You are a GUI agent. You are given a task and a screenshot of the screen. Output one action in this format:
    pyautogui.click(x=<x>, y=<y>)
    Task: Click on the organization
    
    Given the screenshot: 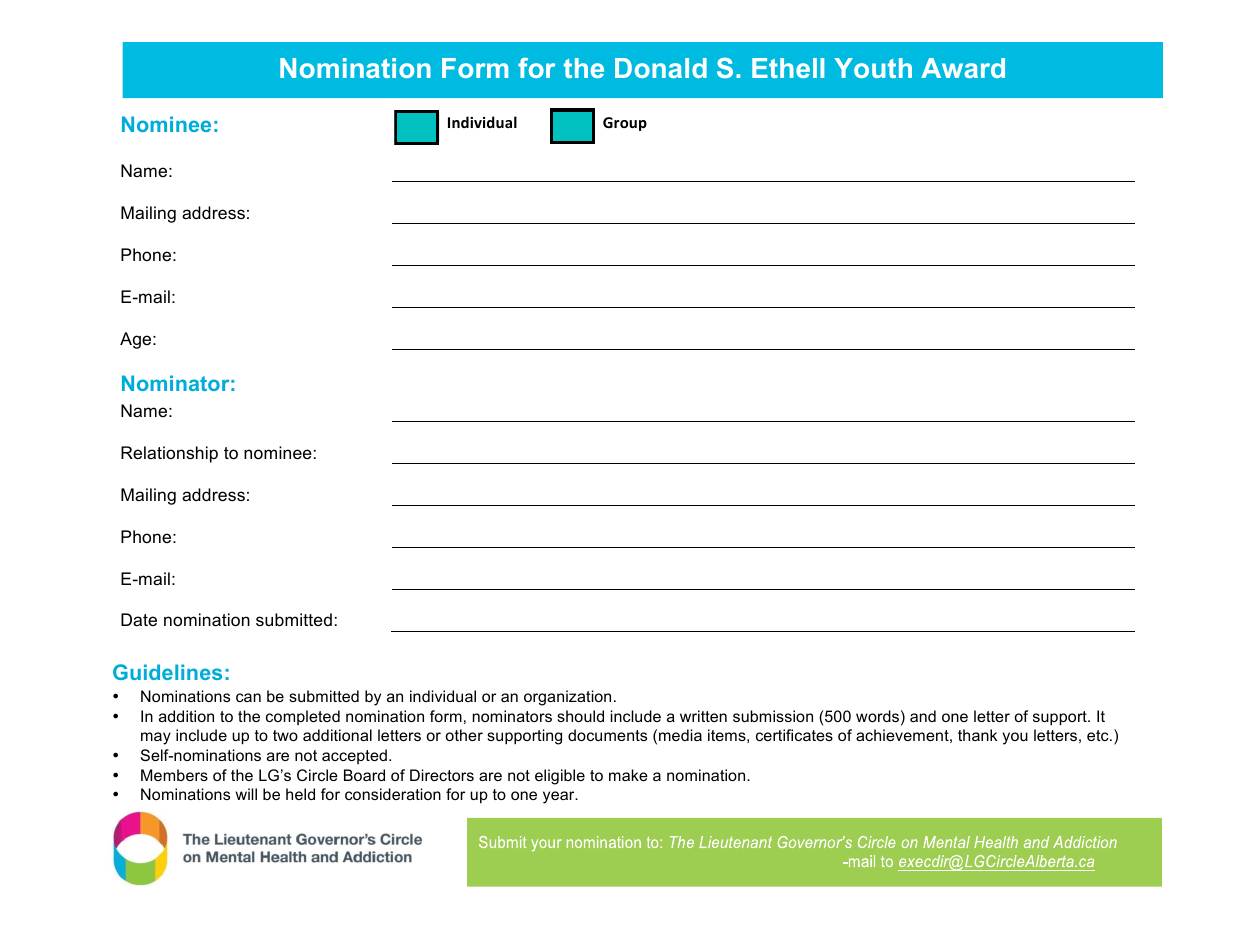 What is the action you would take?
    pyautogui.click(x=567, y=698)
